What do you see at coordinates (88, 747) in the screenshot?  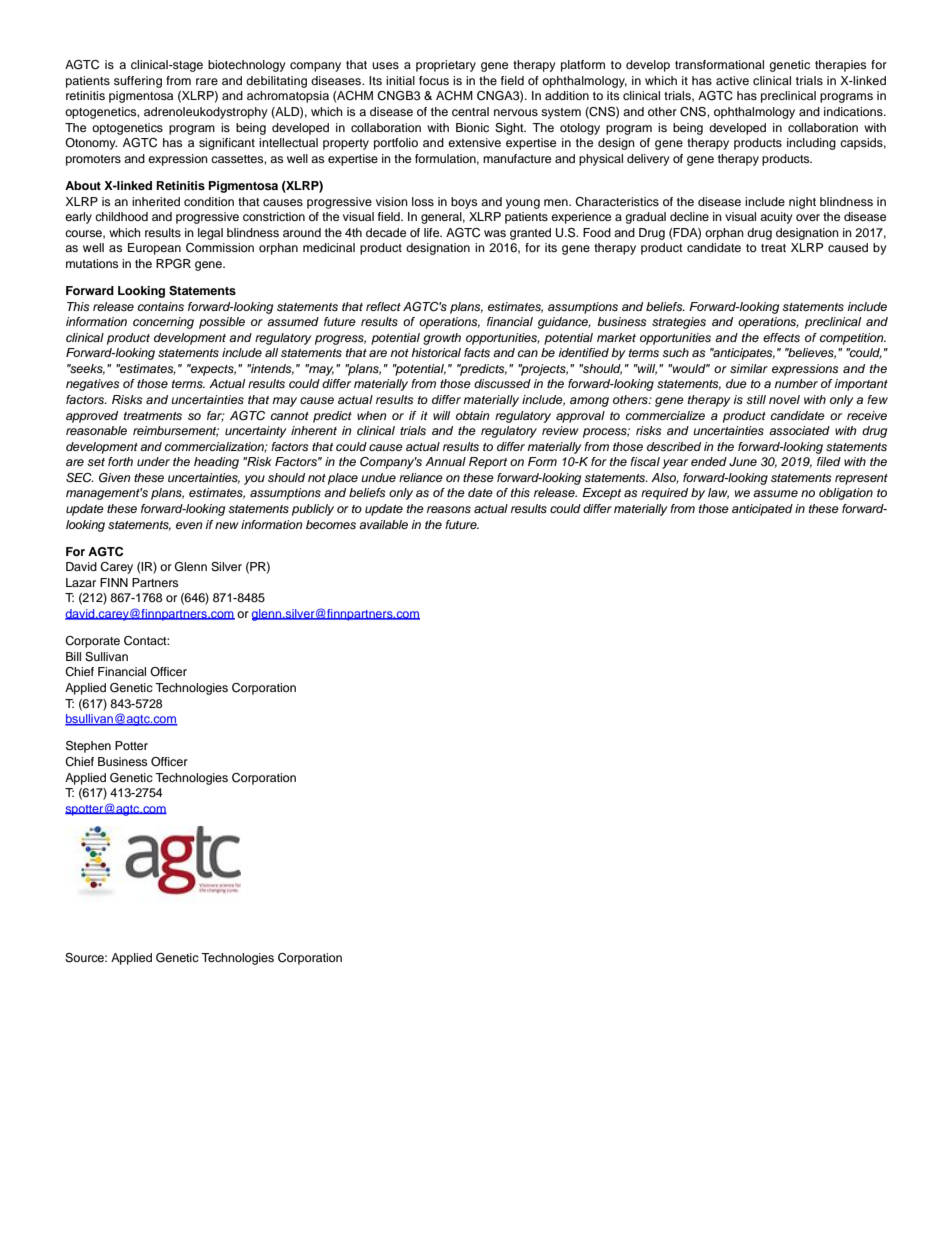 I see `Stephen` at bounding box center [88, 747].
